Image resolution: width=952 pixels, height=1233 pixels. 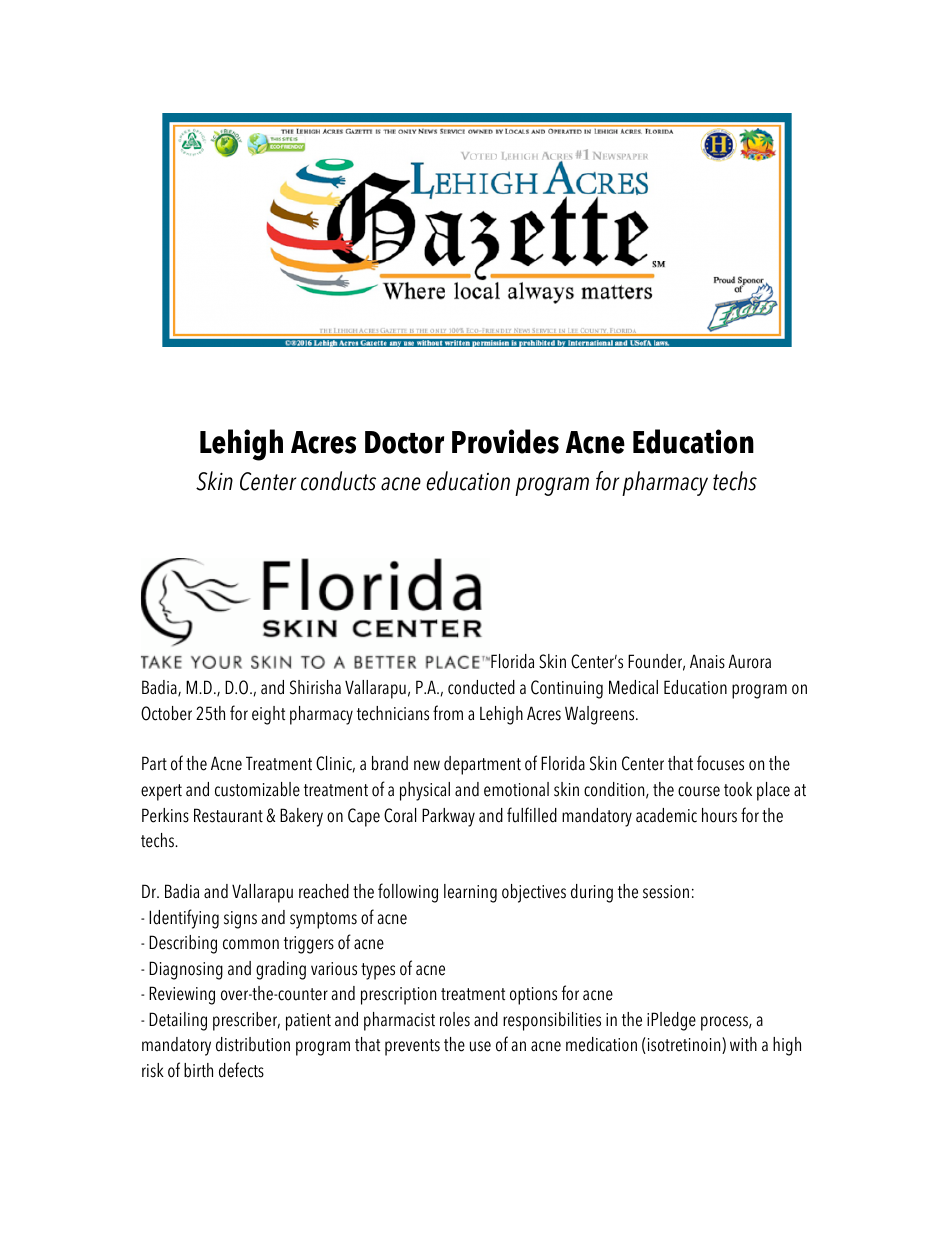 What do you see at coordinates (505, 441) in the document?
I see `Provides` at bounding box center [505, 441].
